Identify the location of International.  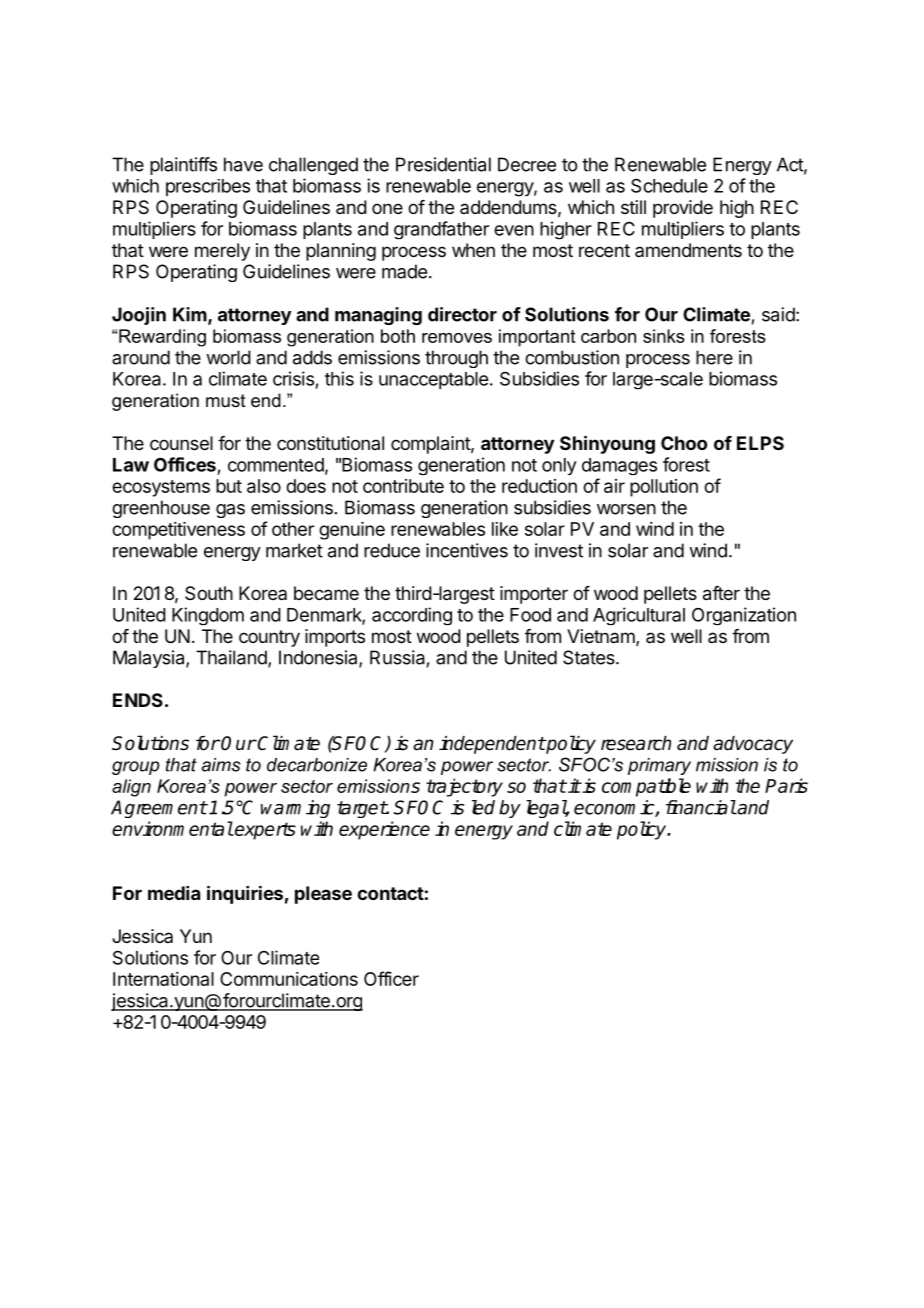
(163, 979).
